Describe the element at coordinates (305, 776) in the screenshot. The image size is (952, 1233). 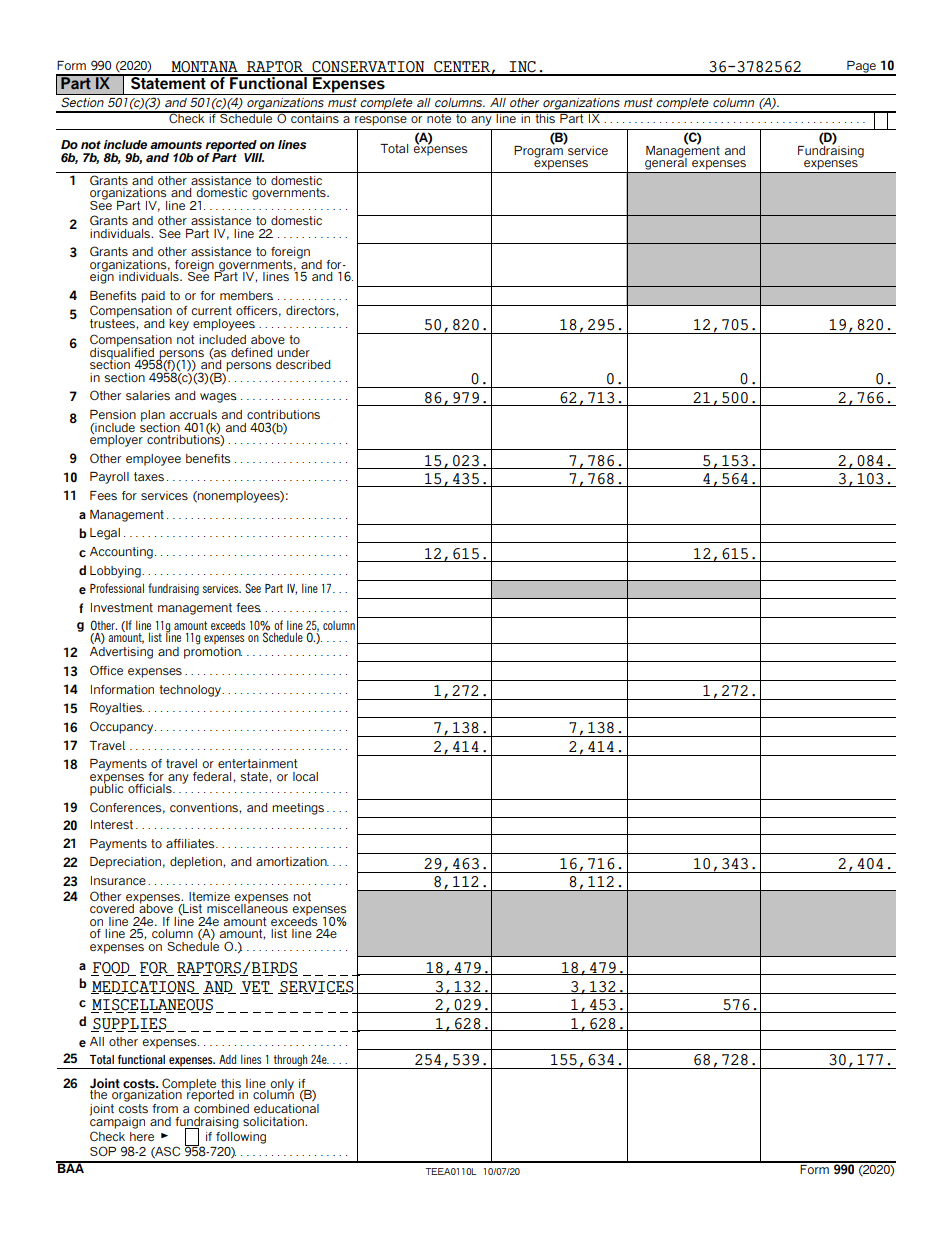
I see `local` at that location.
